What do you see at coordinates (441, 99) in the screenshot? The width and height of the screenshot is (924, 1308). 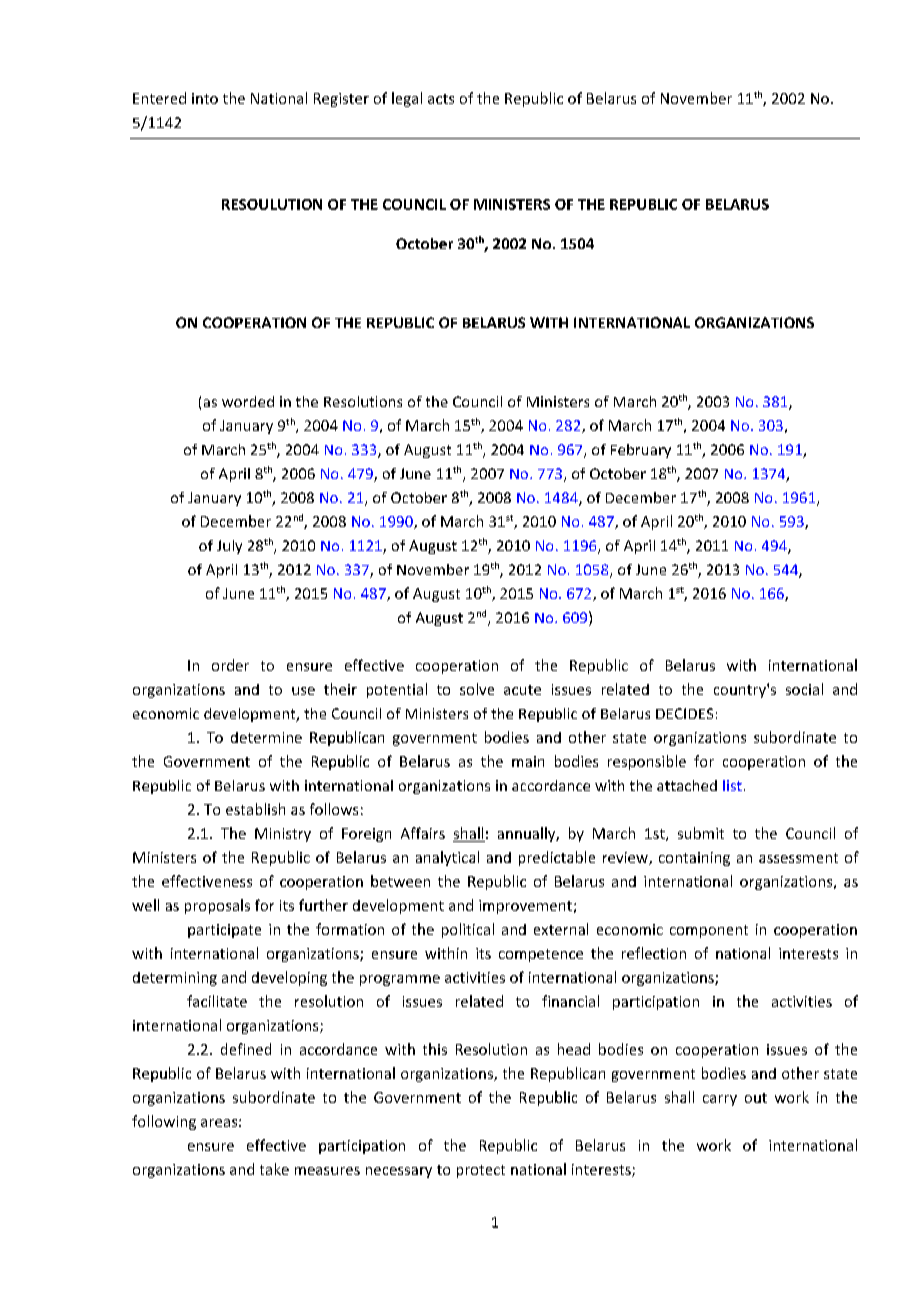 I see `acts` at bounding box center [441, 99].
